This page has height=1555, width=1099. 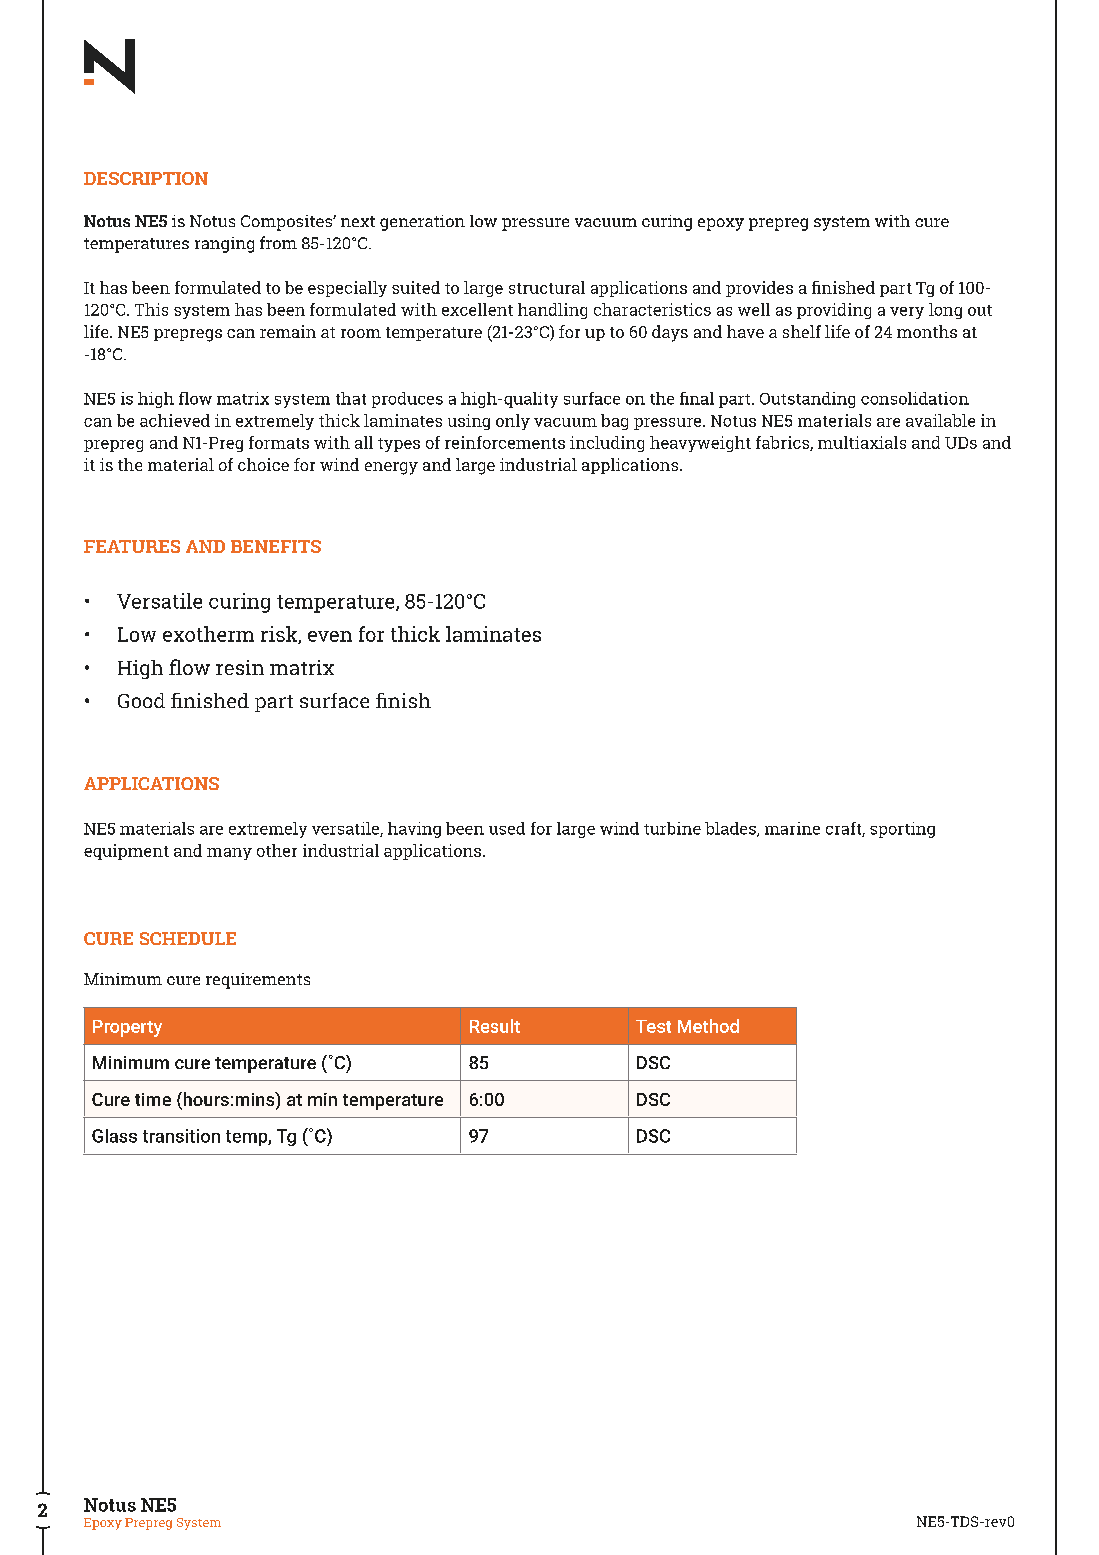 What do you see at coordinates (240, 667) in the page?
I see `resin` at bounding box center [240, 667].
